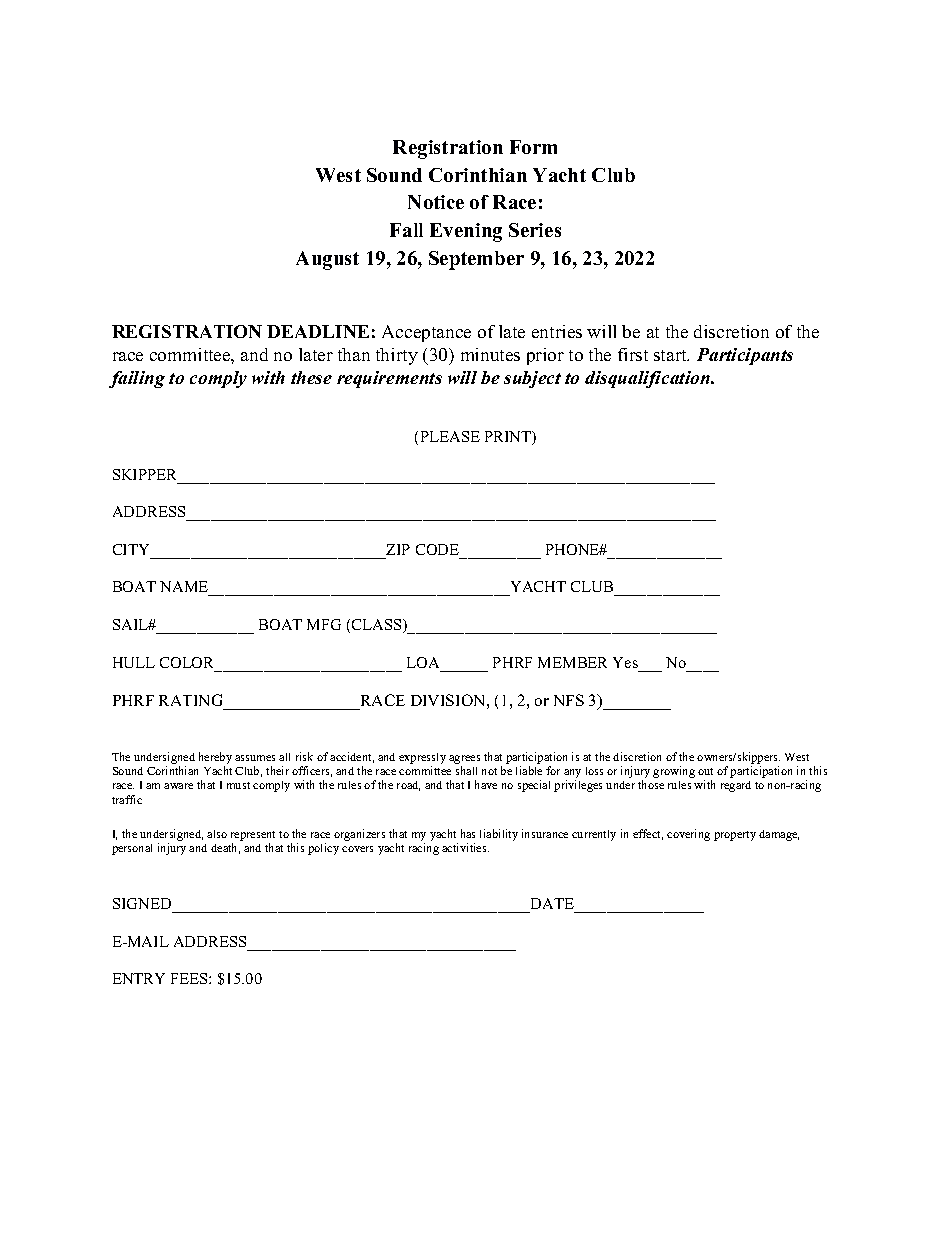 The height and width of the document is (1233, 952). What do you see at coordinates (490, 354) in the document?
I see `minutes` at bounding box center [490, 354].
